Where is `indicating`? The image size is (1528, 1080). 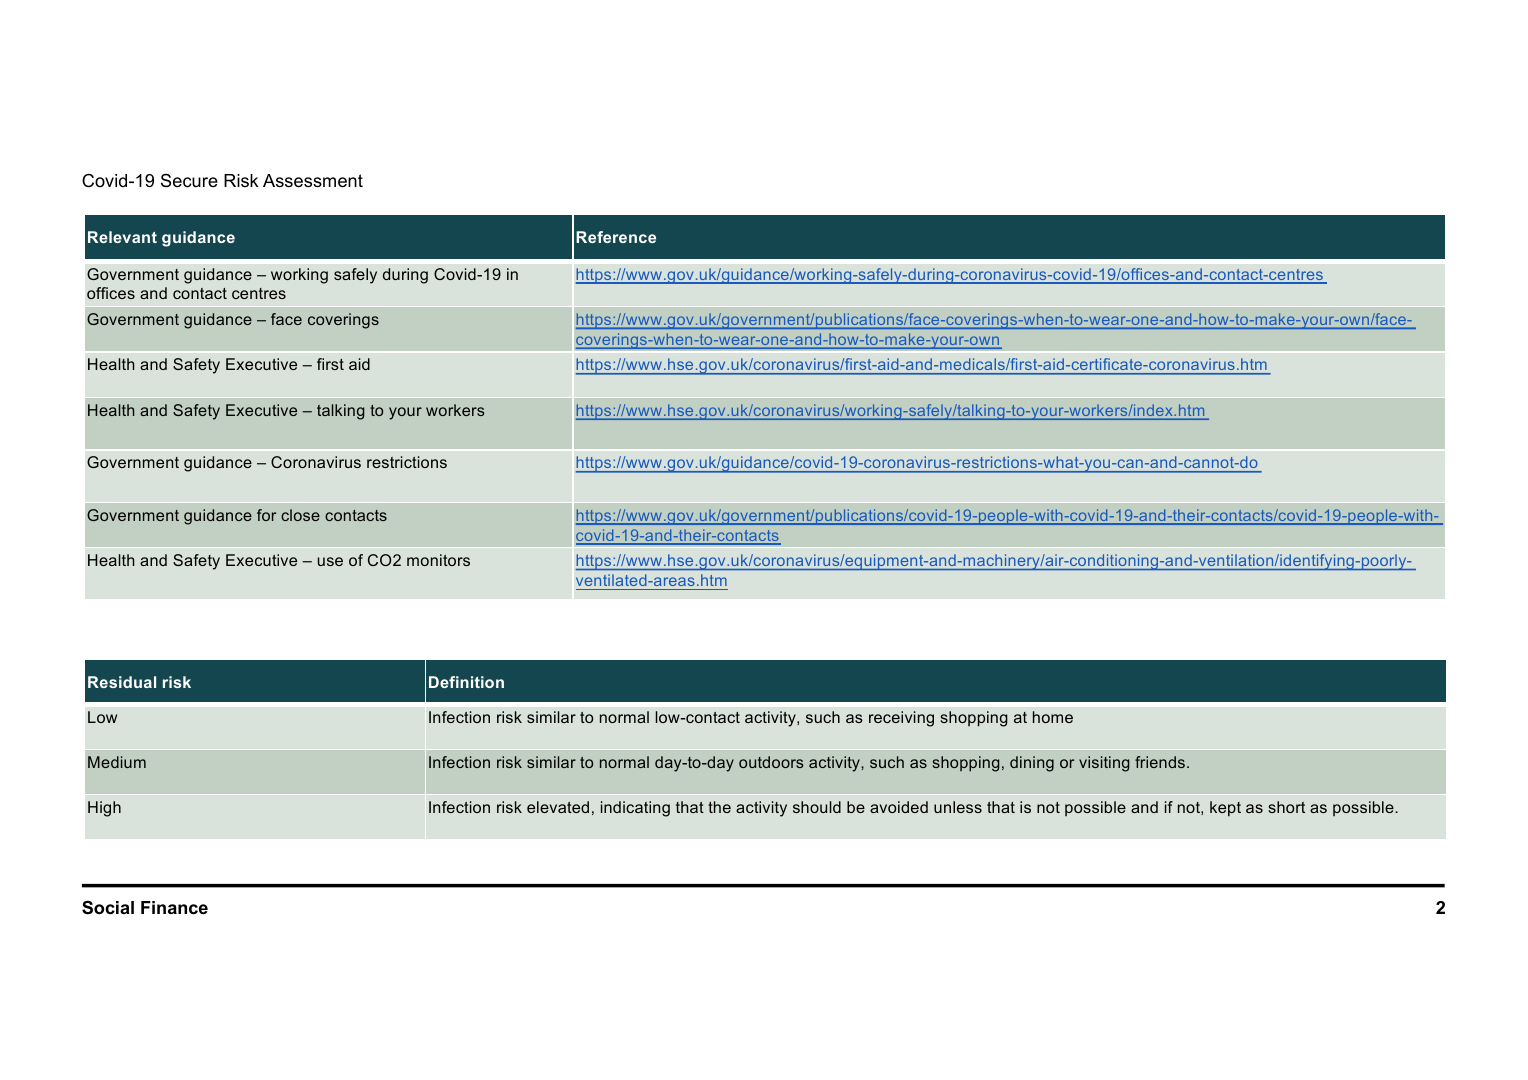 indicating is located at coordinates (635, 809).
